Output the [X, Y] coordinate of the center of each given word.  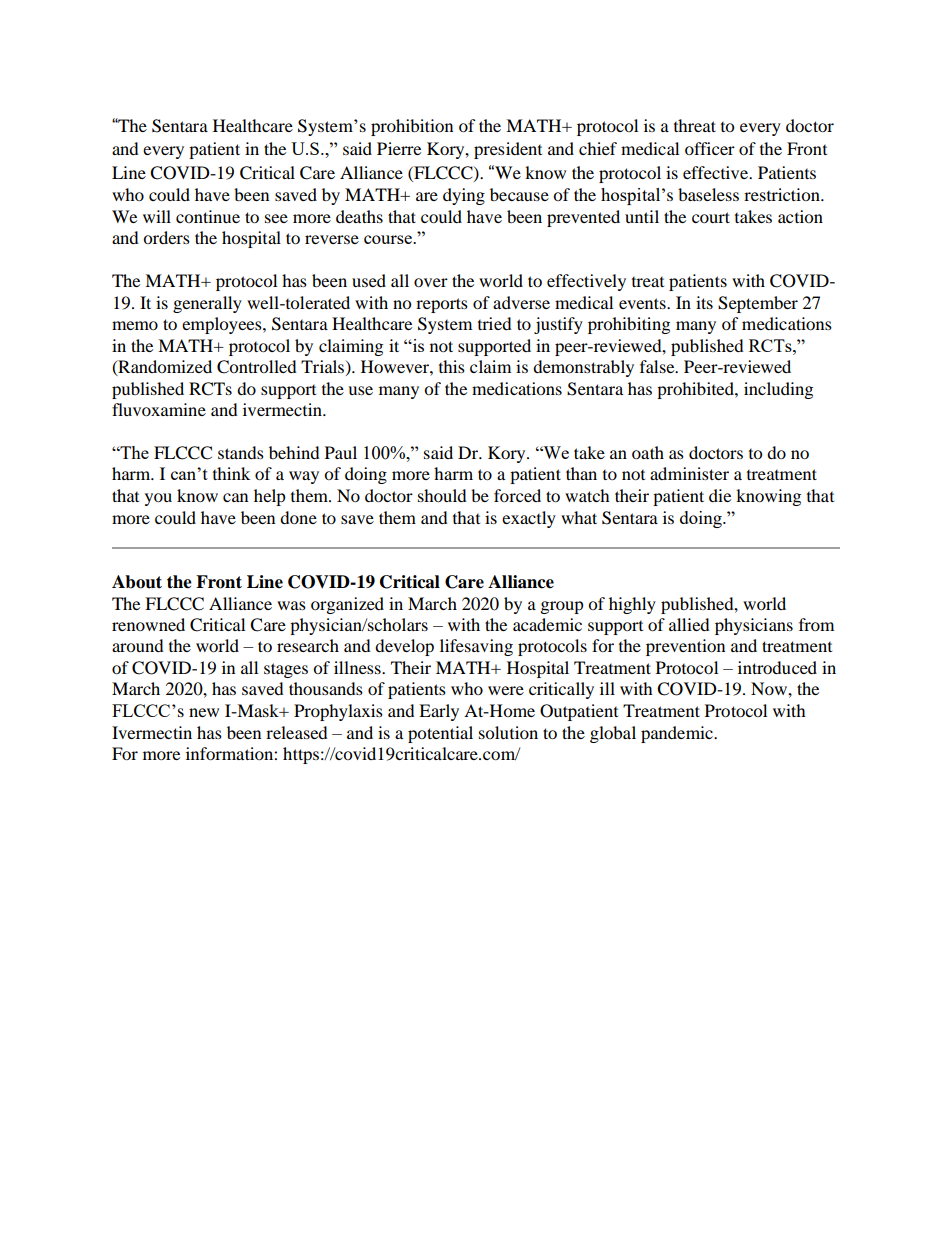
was [291, 605]
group [562, 607]
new [204, 712]
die [720, 495]
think [231, 473]
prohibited [696, 390]
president [508, 150]
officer [710, 148]
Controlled [257, 367]
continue [208, 216]
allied [689, 624]
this [452, 366]
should [442, 495]
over [431, 282]
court [711, 217]
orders [166, 237]
